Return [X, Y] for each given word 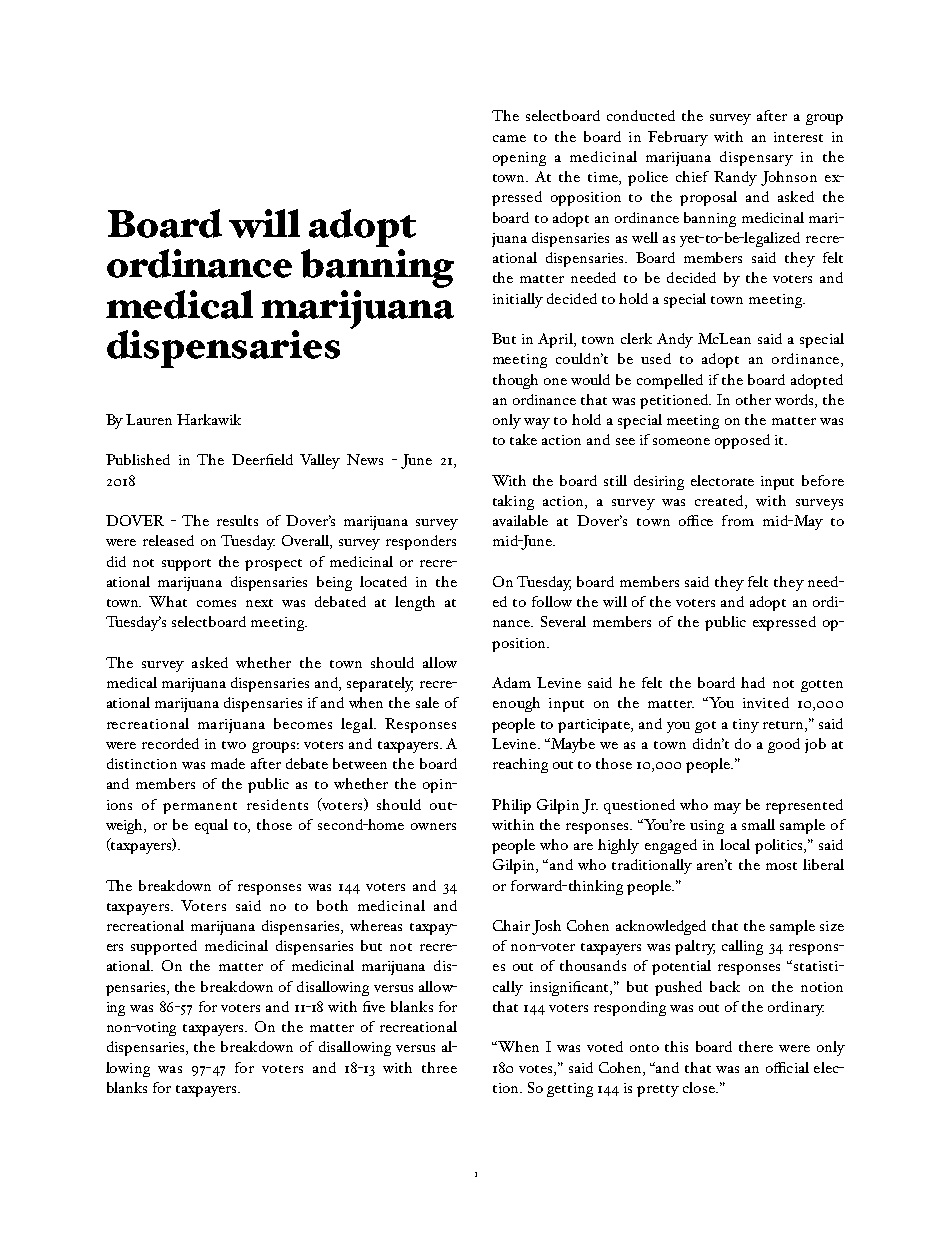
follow [552, 601]
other [753, 399]
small [758, 824]
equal [211, 826]
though [515, 381]
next [259, 603]
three [439, 1067]
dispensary [756, 158]
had [753, 682]
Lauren [149, 419]
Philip [511, 806]
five [374, 1006]
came [509, 138]
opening [519, 159]
